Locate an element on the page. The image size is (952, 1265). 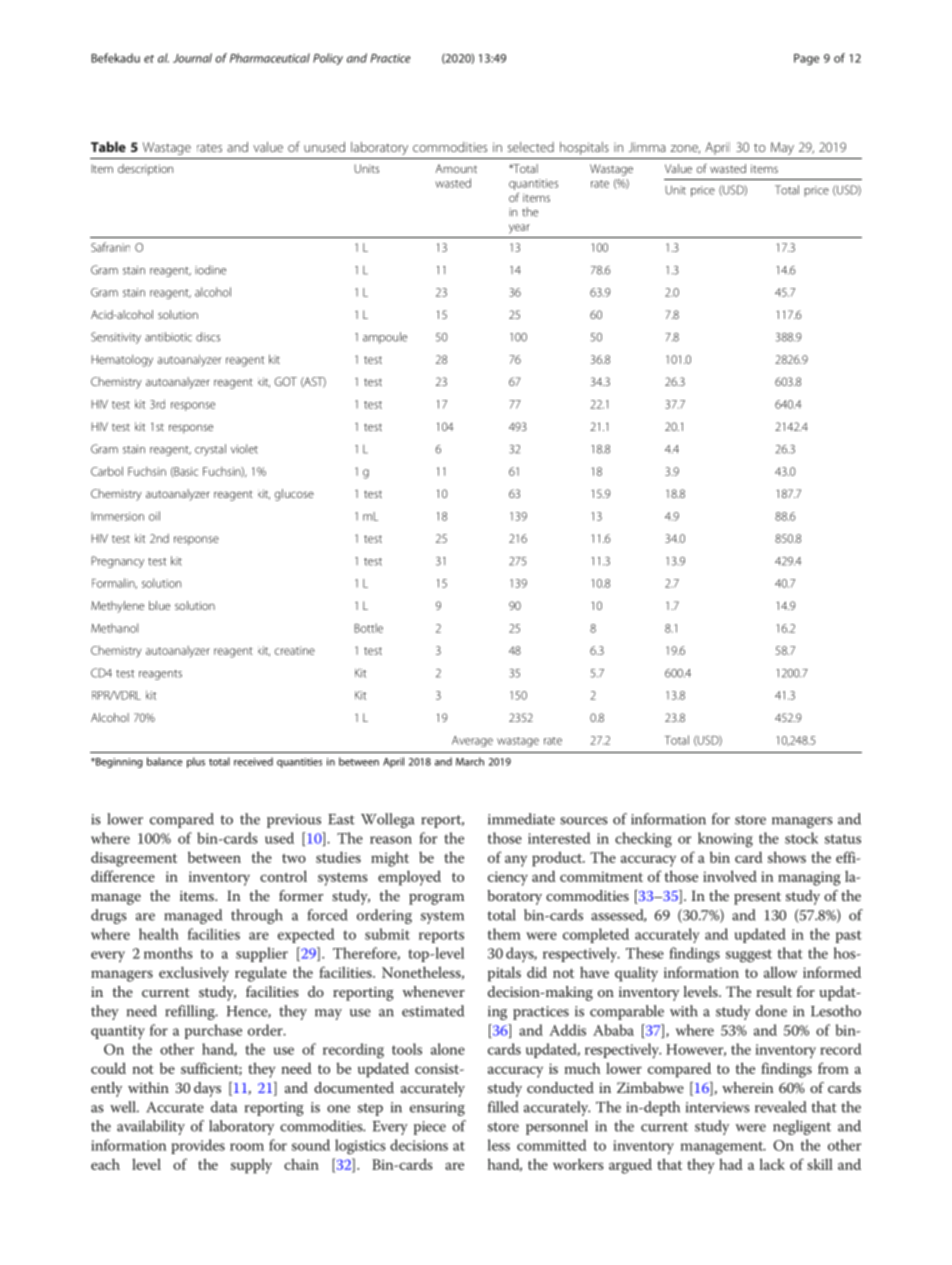
year is located at coordinates (519, 229).
